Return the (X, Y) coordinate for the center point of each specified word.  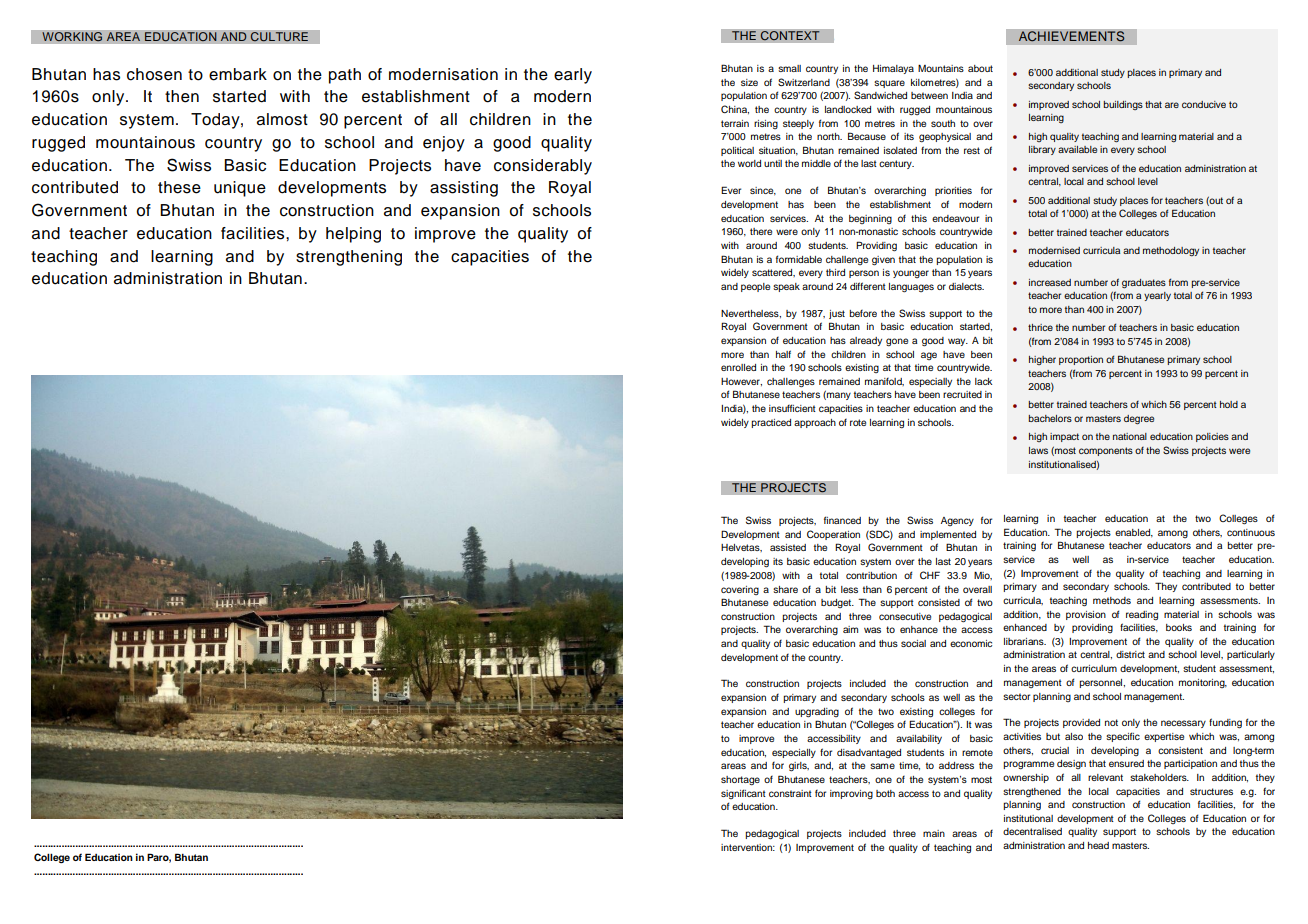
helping (353, 235)
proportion (1081, 360)
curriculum (1094, 668)
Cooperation (833, 535)
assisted (788, 547)
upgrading (817, 713)
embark (238, 74)
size (749, 82)
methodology (1171, 251)
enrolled (738, 367)
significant (743, 794)
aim (850, 629)
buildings (1123, 105)
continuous (1251, 532)
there (761, 231)
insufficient (792, 408)
